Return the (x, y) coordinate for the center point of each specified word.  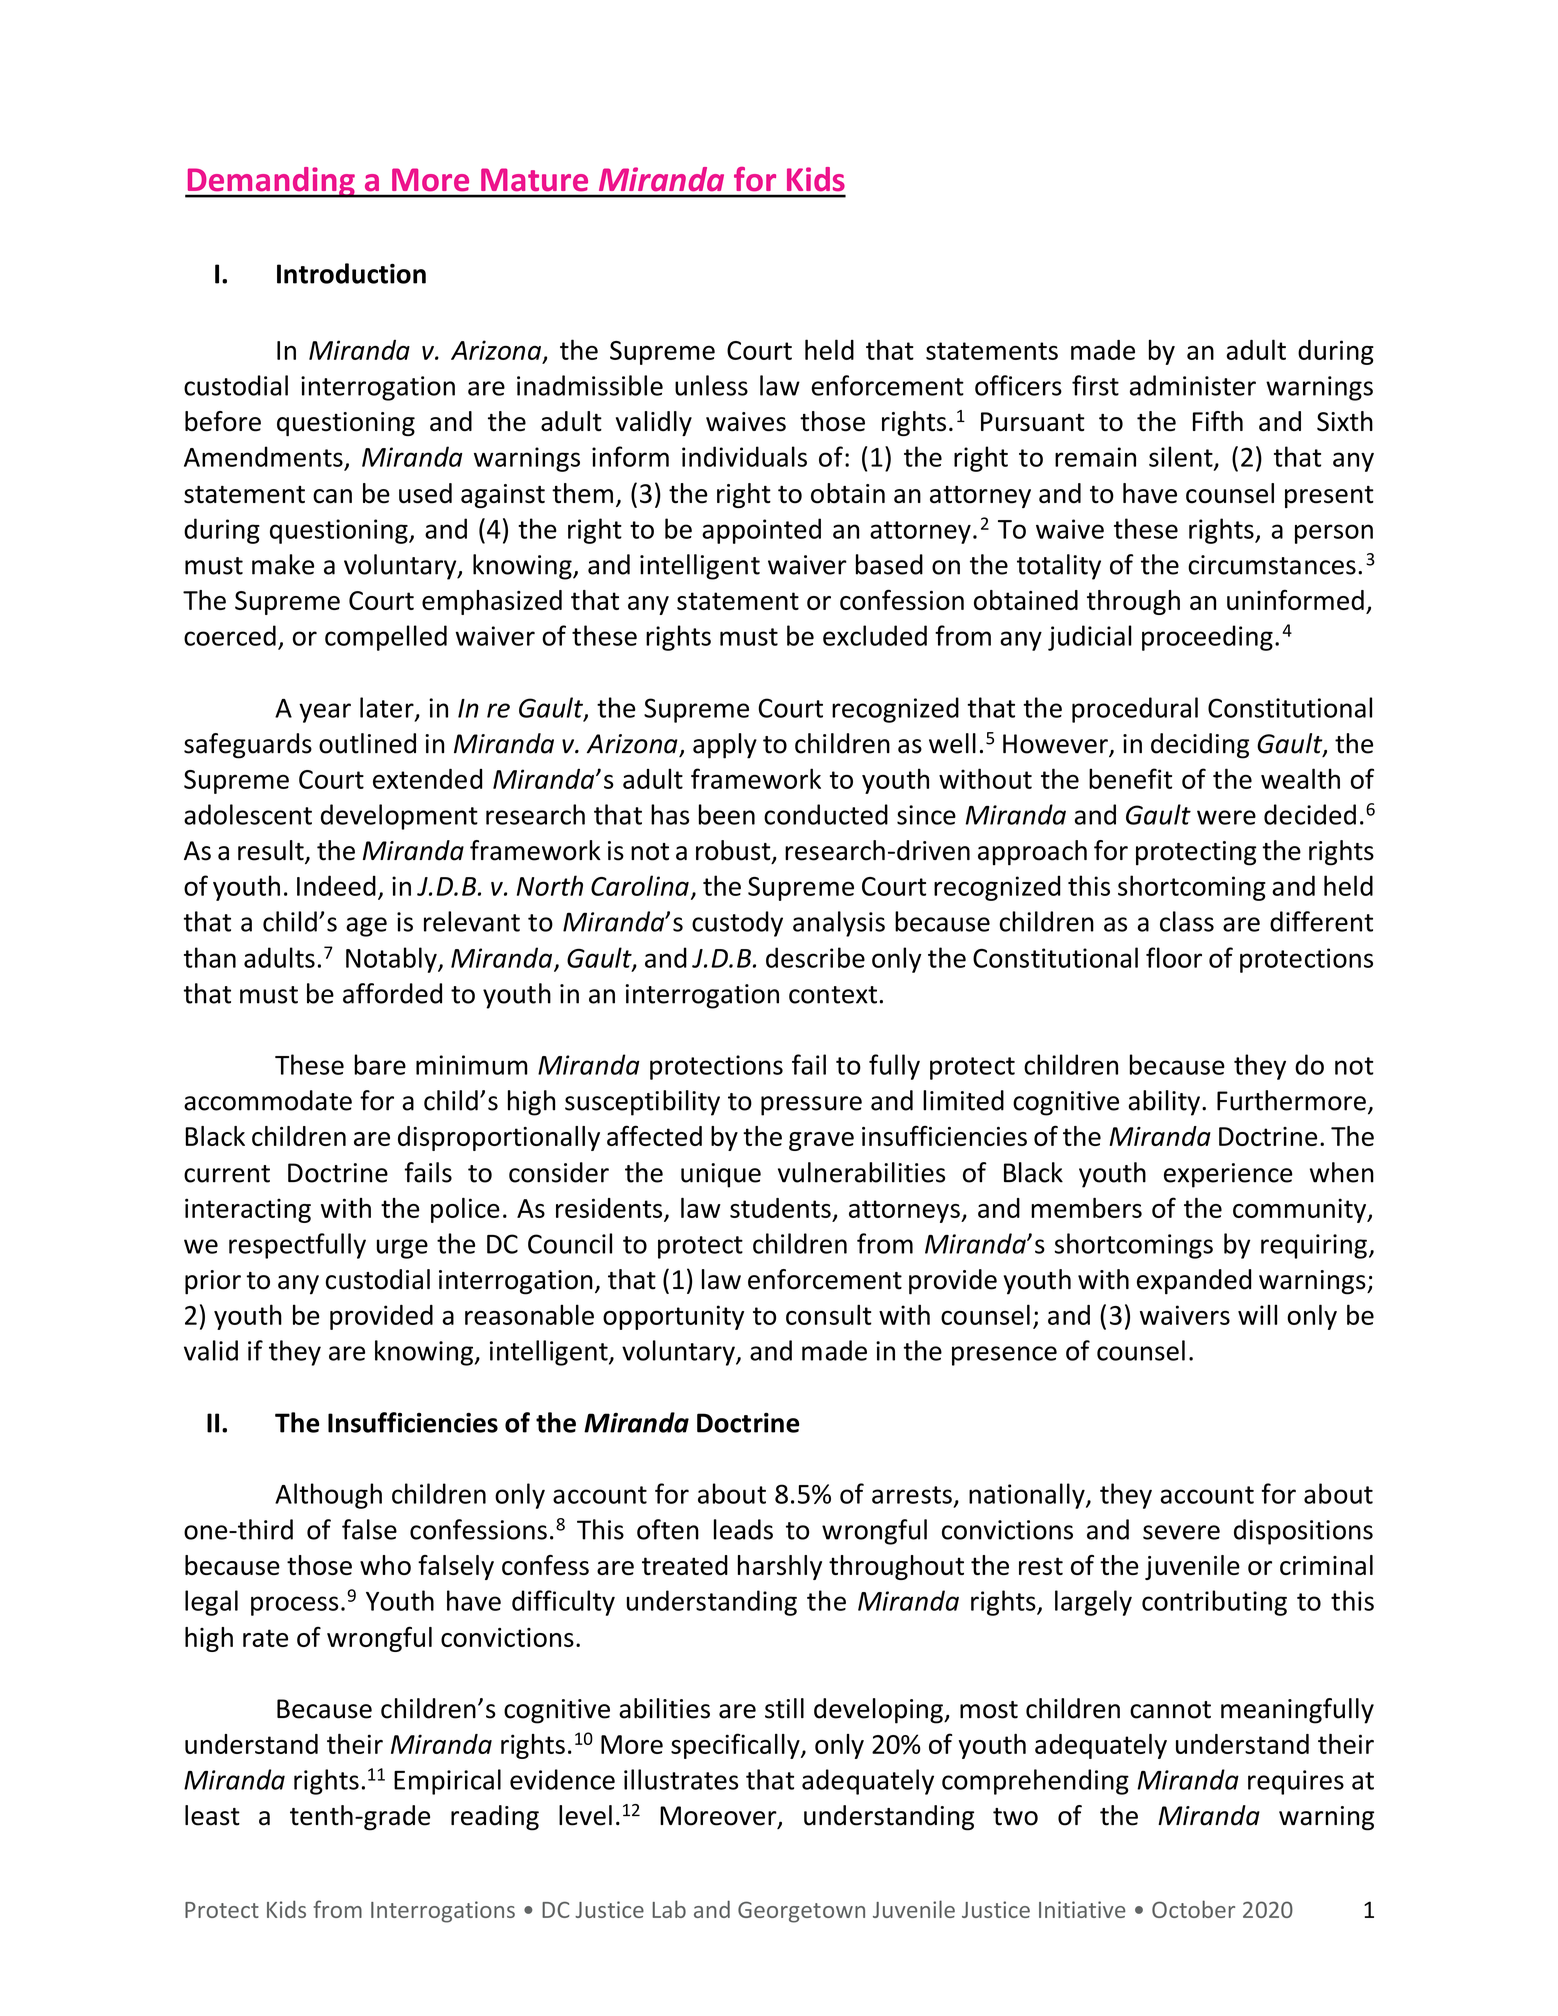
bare (380, 1064)
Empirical (447, 1782)
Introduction (351, 273)
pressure (811, 1106)
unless (711, 385)
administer (1193, 385)
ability (1164, 1103)
